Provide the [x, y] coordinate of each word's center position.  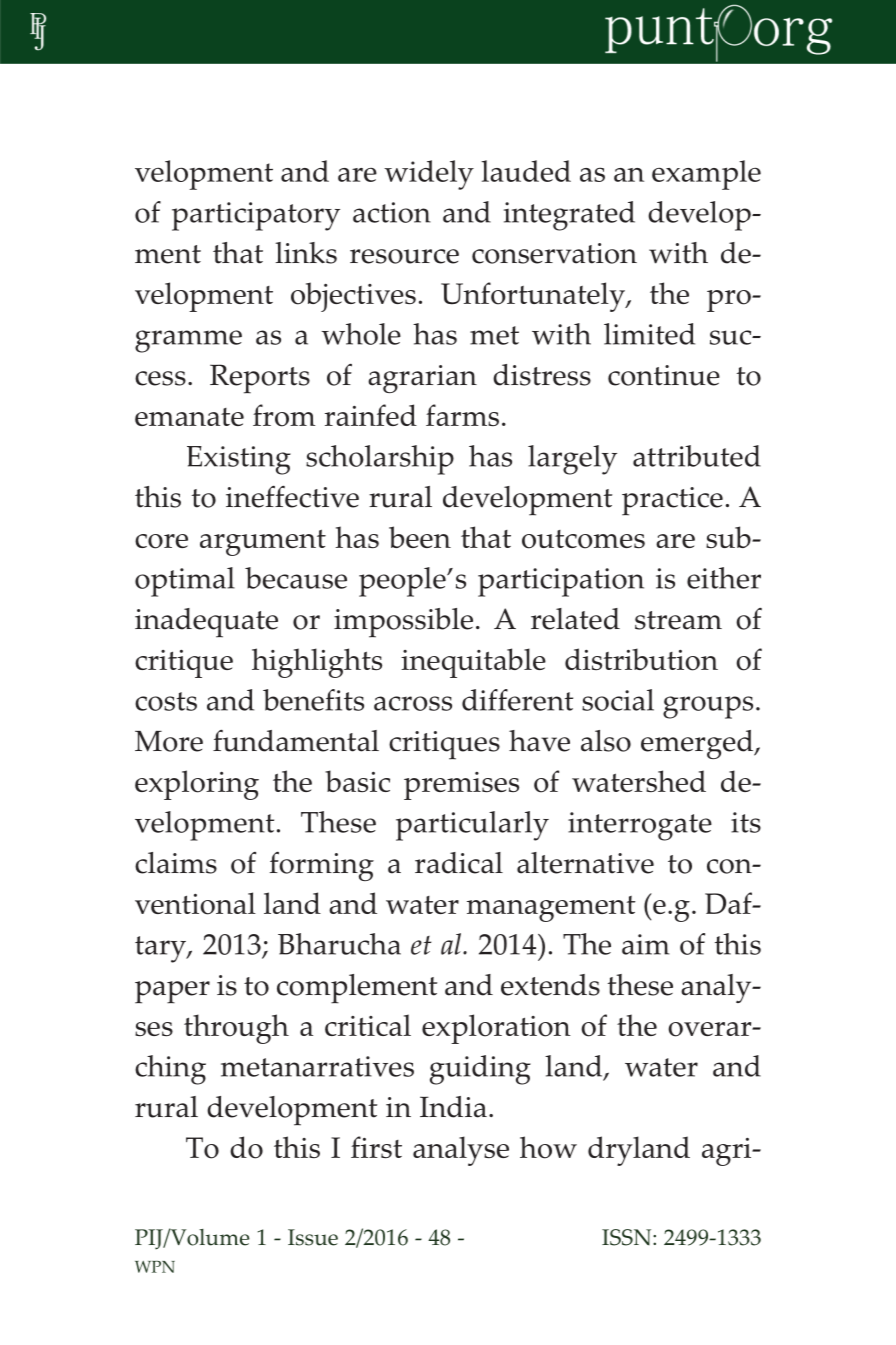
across [413, 703]
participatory [256, 216]
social [618, 700]
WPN [155, 1267]
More [169, 741]
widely [429, 175]
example [706, 175]
